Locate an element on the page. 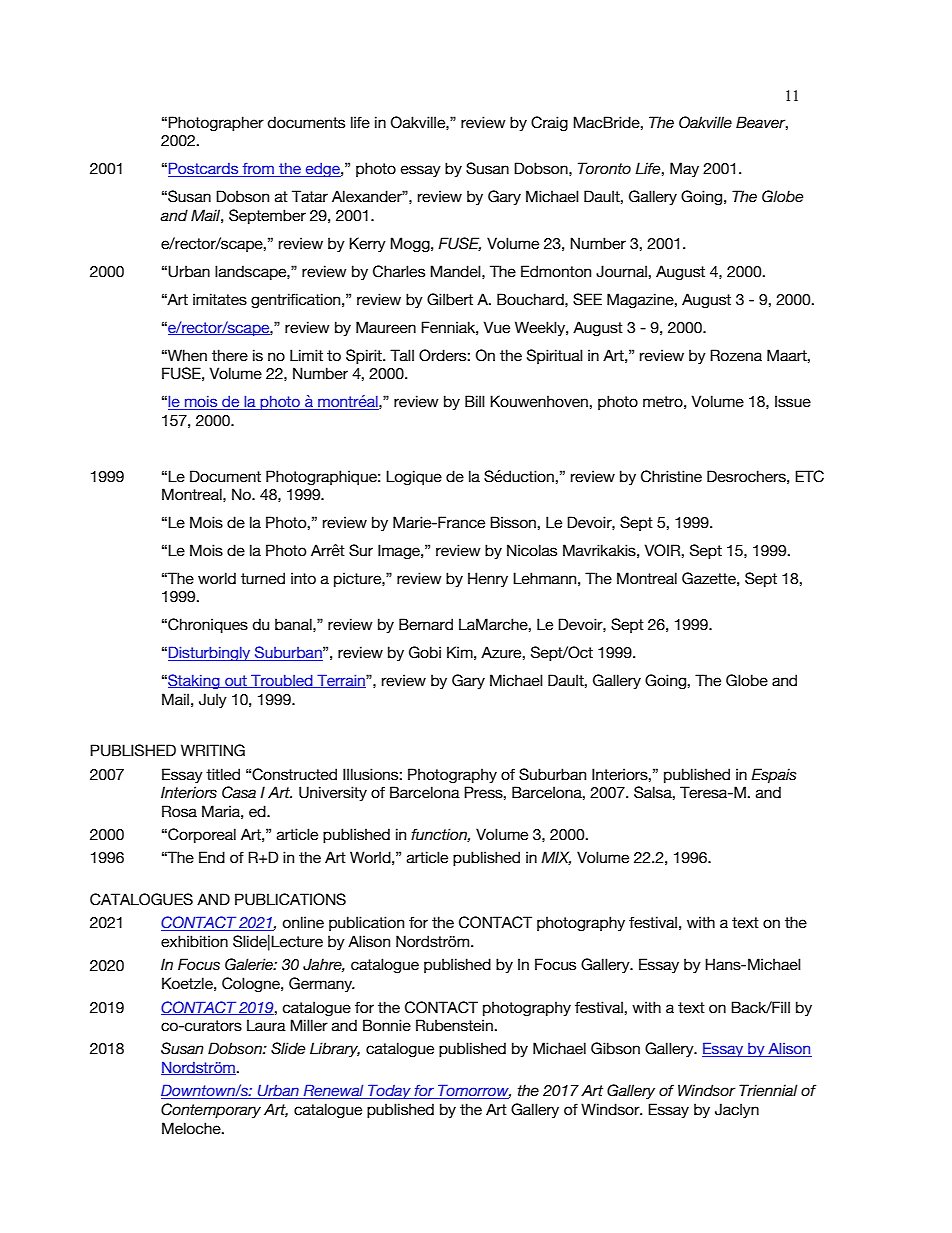  Craig is located at coordinates (549, 123).
